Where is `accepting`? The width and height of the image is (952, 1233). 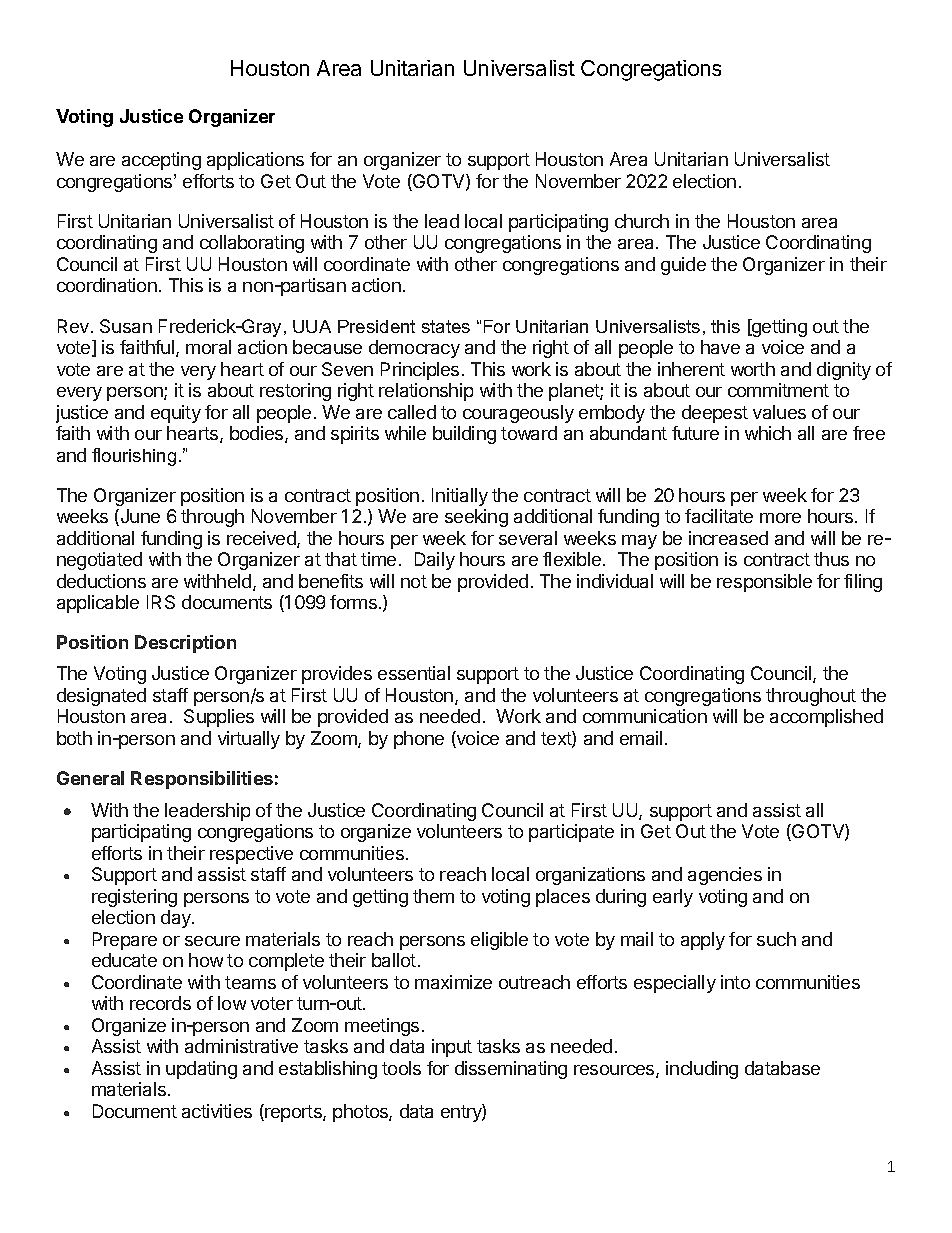
accepting is located at coordinates (161, 161).
